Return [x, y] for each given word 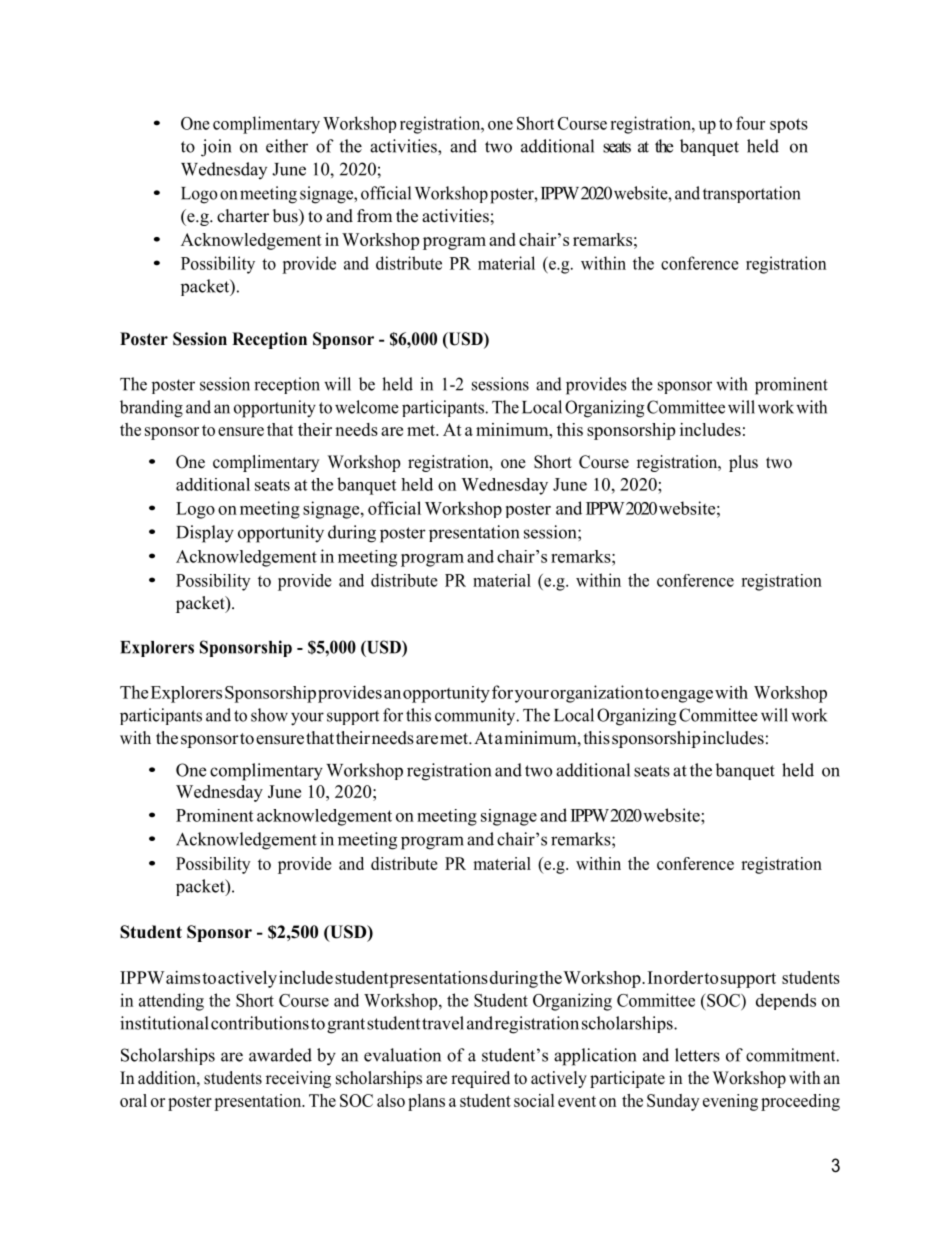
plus [743, 463]
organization [597, 694]
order [683, 977]
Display [205, 534]
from [374, 216]
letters [697, 1055]
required [480, 1079]
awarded [280, 1055]
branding [151, 409]
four [750, 123]
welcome [367, 407]
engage [687, 696]
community [476, 717]
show [269, 715]
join [216, 148]
